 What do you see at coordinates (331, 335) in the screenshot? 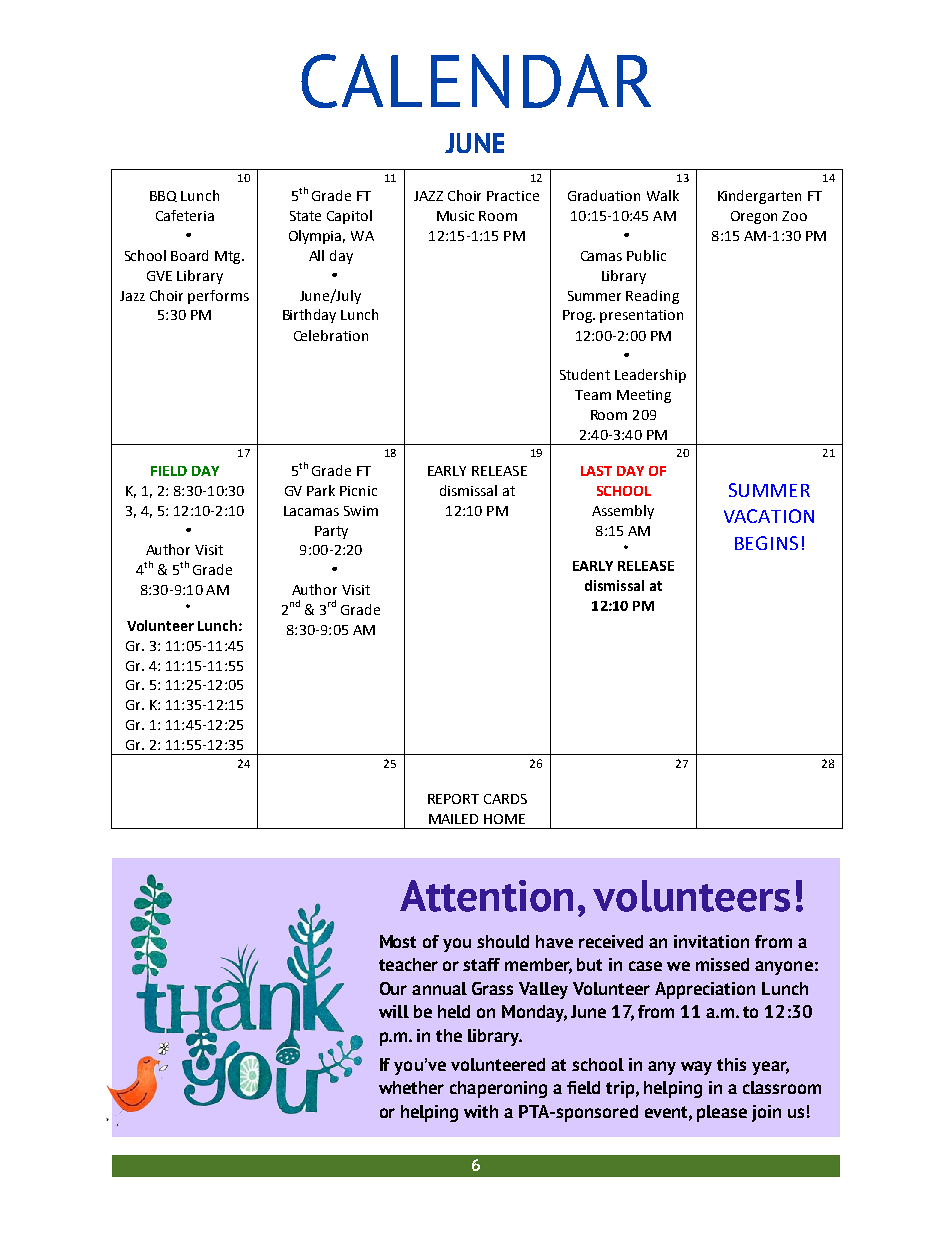
I see `Celebration` at bounding box center [331, 335].
